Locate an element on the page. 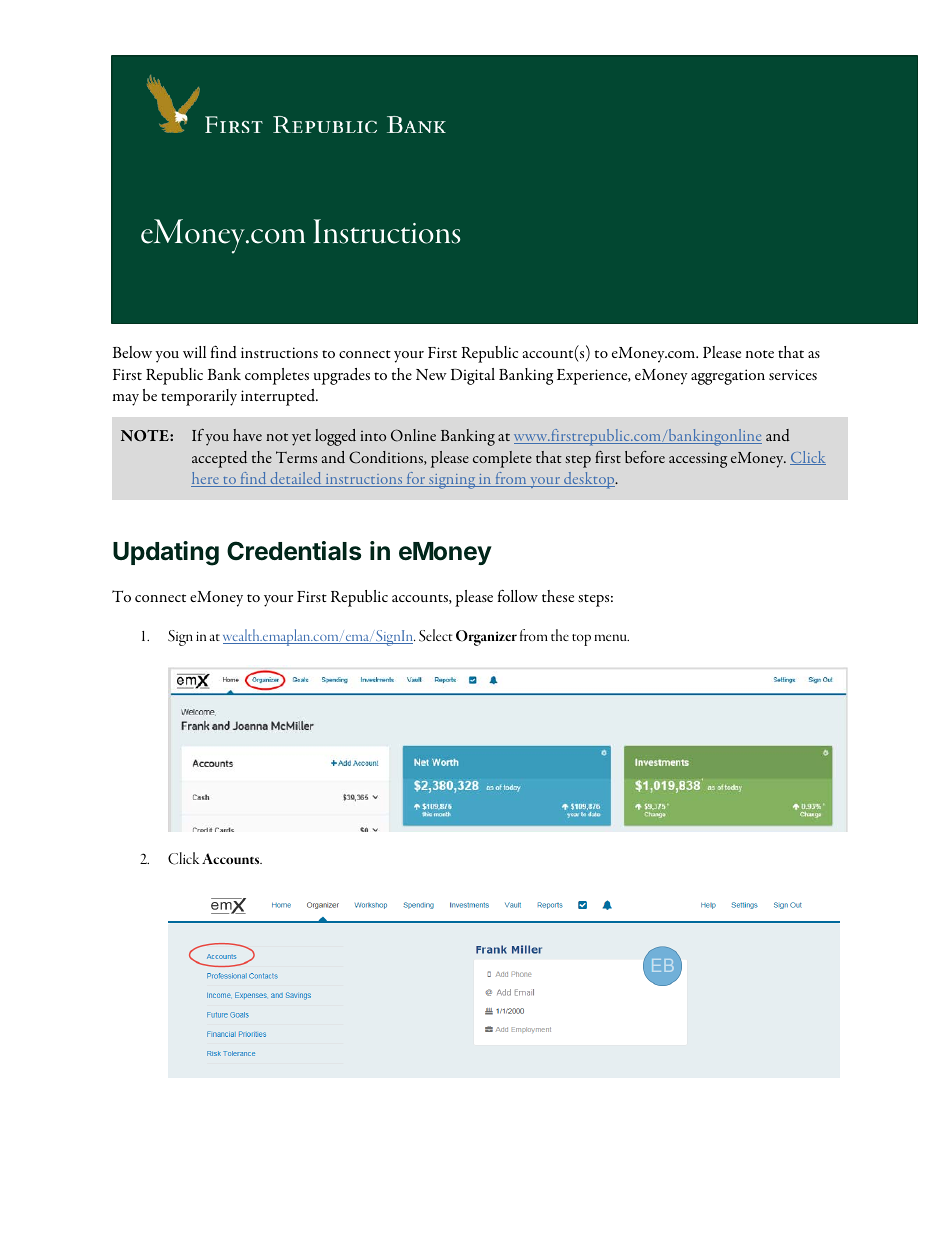 This page has height=1233, width=952. menu is located at coordinates (611, 637).
